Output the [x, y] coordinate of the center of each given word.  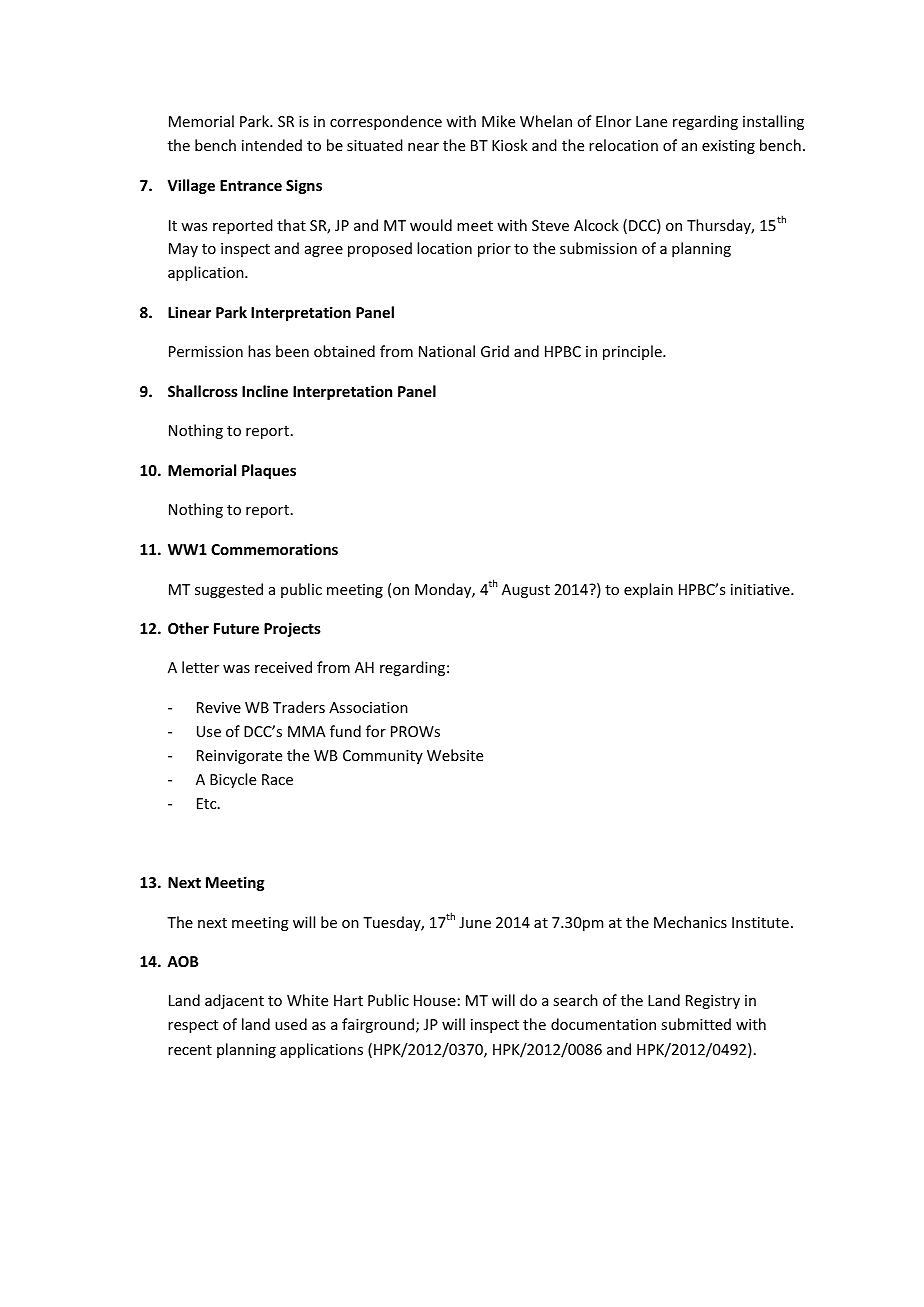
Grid [495, 351]
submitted [696, 1024]
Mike [498, 121]
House [435, 1000]
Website [455, 755]
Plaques [269, 471]
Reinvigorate [239, 757]
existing [728, 147]
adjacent [234, 1001]
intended [272, 145]
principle [633, 352]
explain [648, 590]
